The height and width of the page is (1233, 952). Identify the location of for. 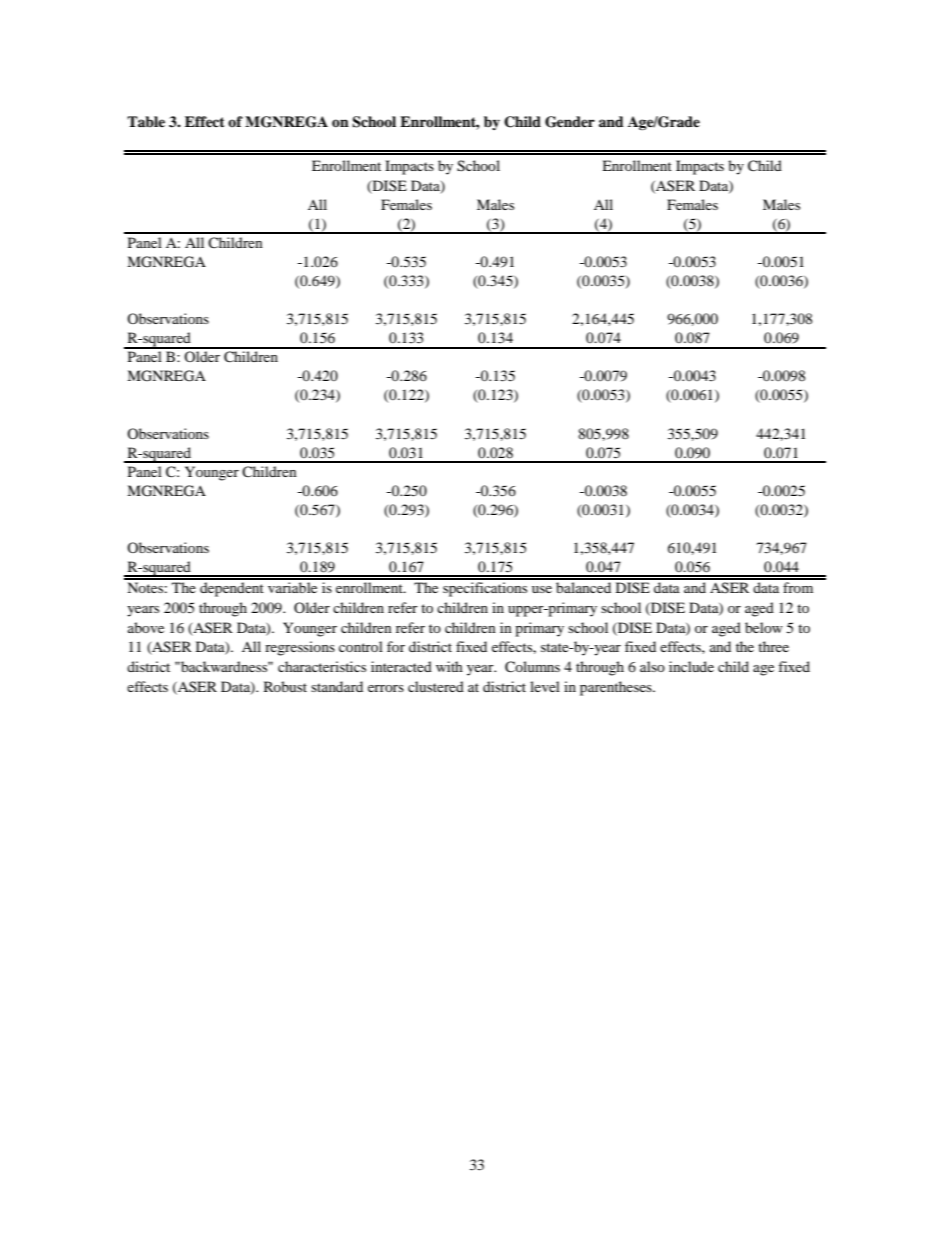
(396, 646).
